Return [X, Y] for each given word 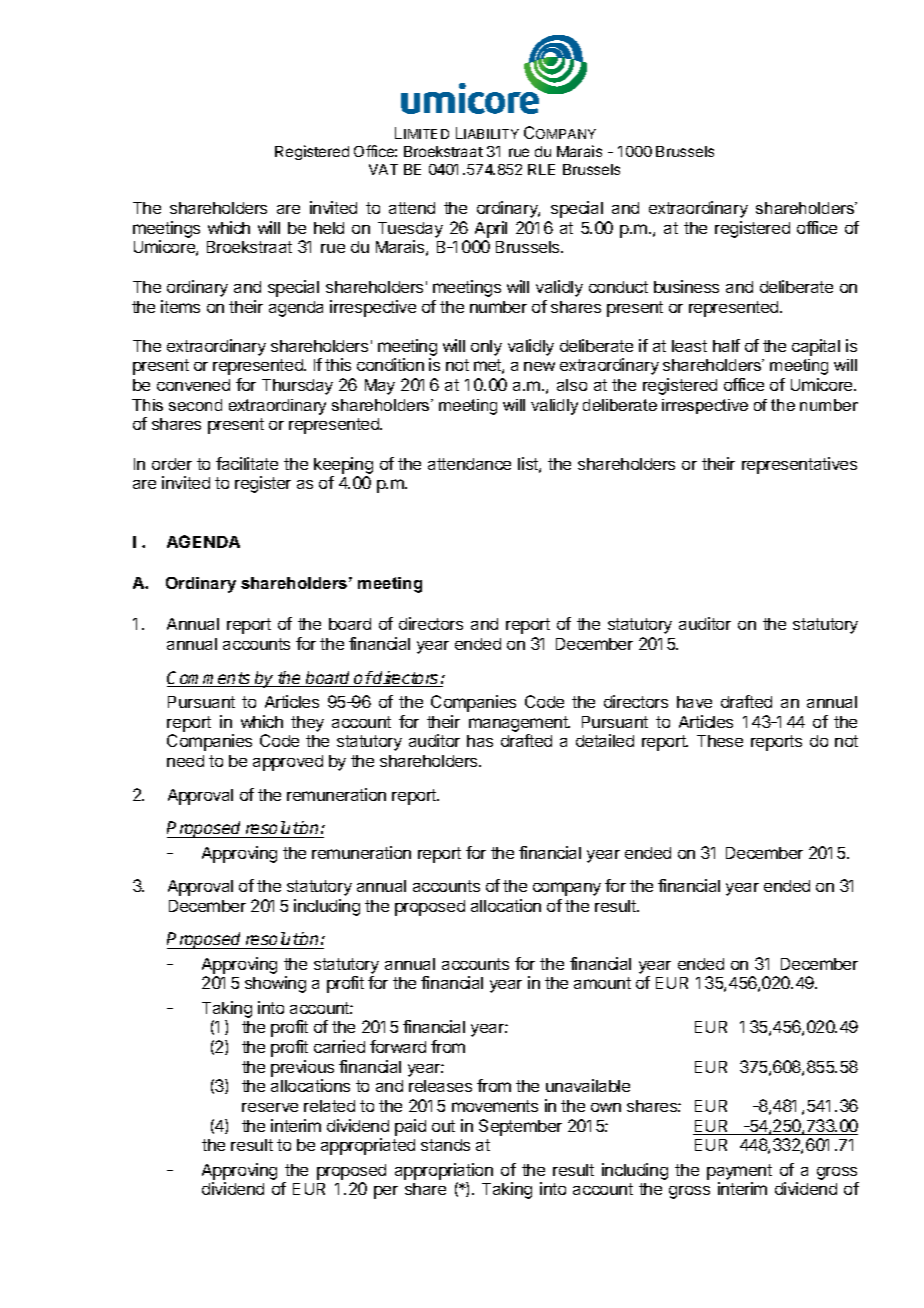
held [329, 228]
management [519, 724]
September [520, 1127]
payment [739, 1172]
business [686, 286]
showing [275, 984]
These [720, 741]
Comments [210, 679]
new [539, 366]
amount [602, 983]
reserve [270, 1107]
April [491, 229]
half [726, 345]
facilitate [247, 463]
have [694, 702]
